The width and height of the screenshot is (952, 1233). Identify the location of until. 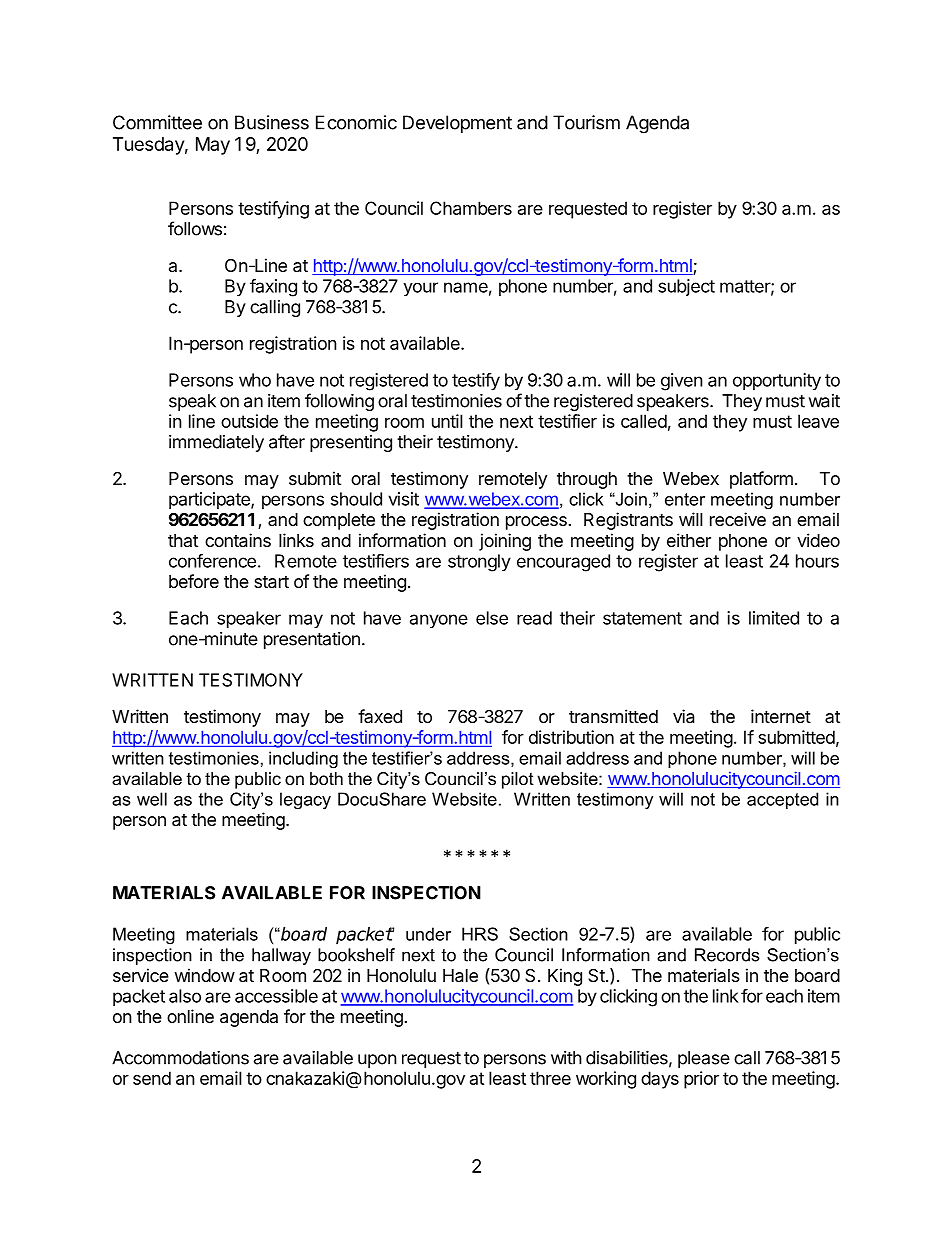
(447, 421).
